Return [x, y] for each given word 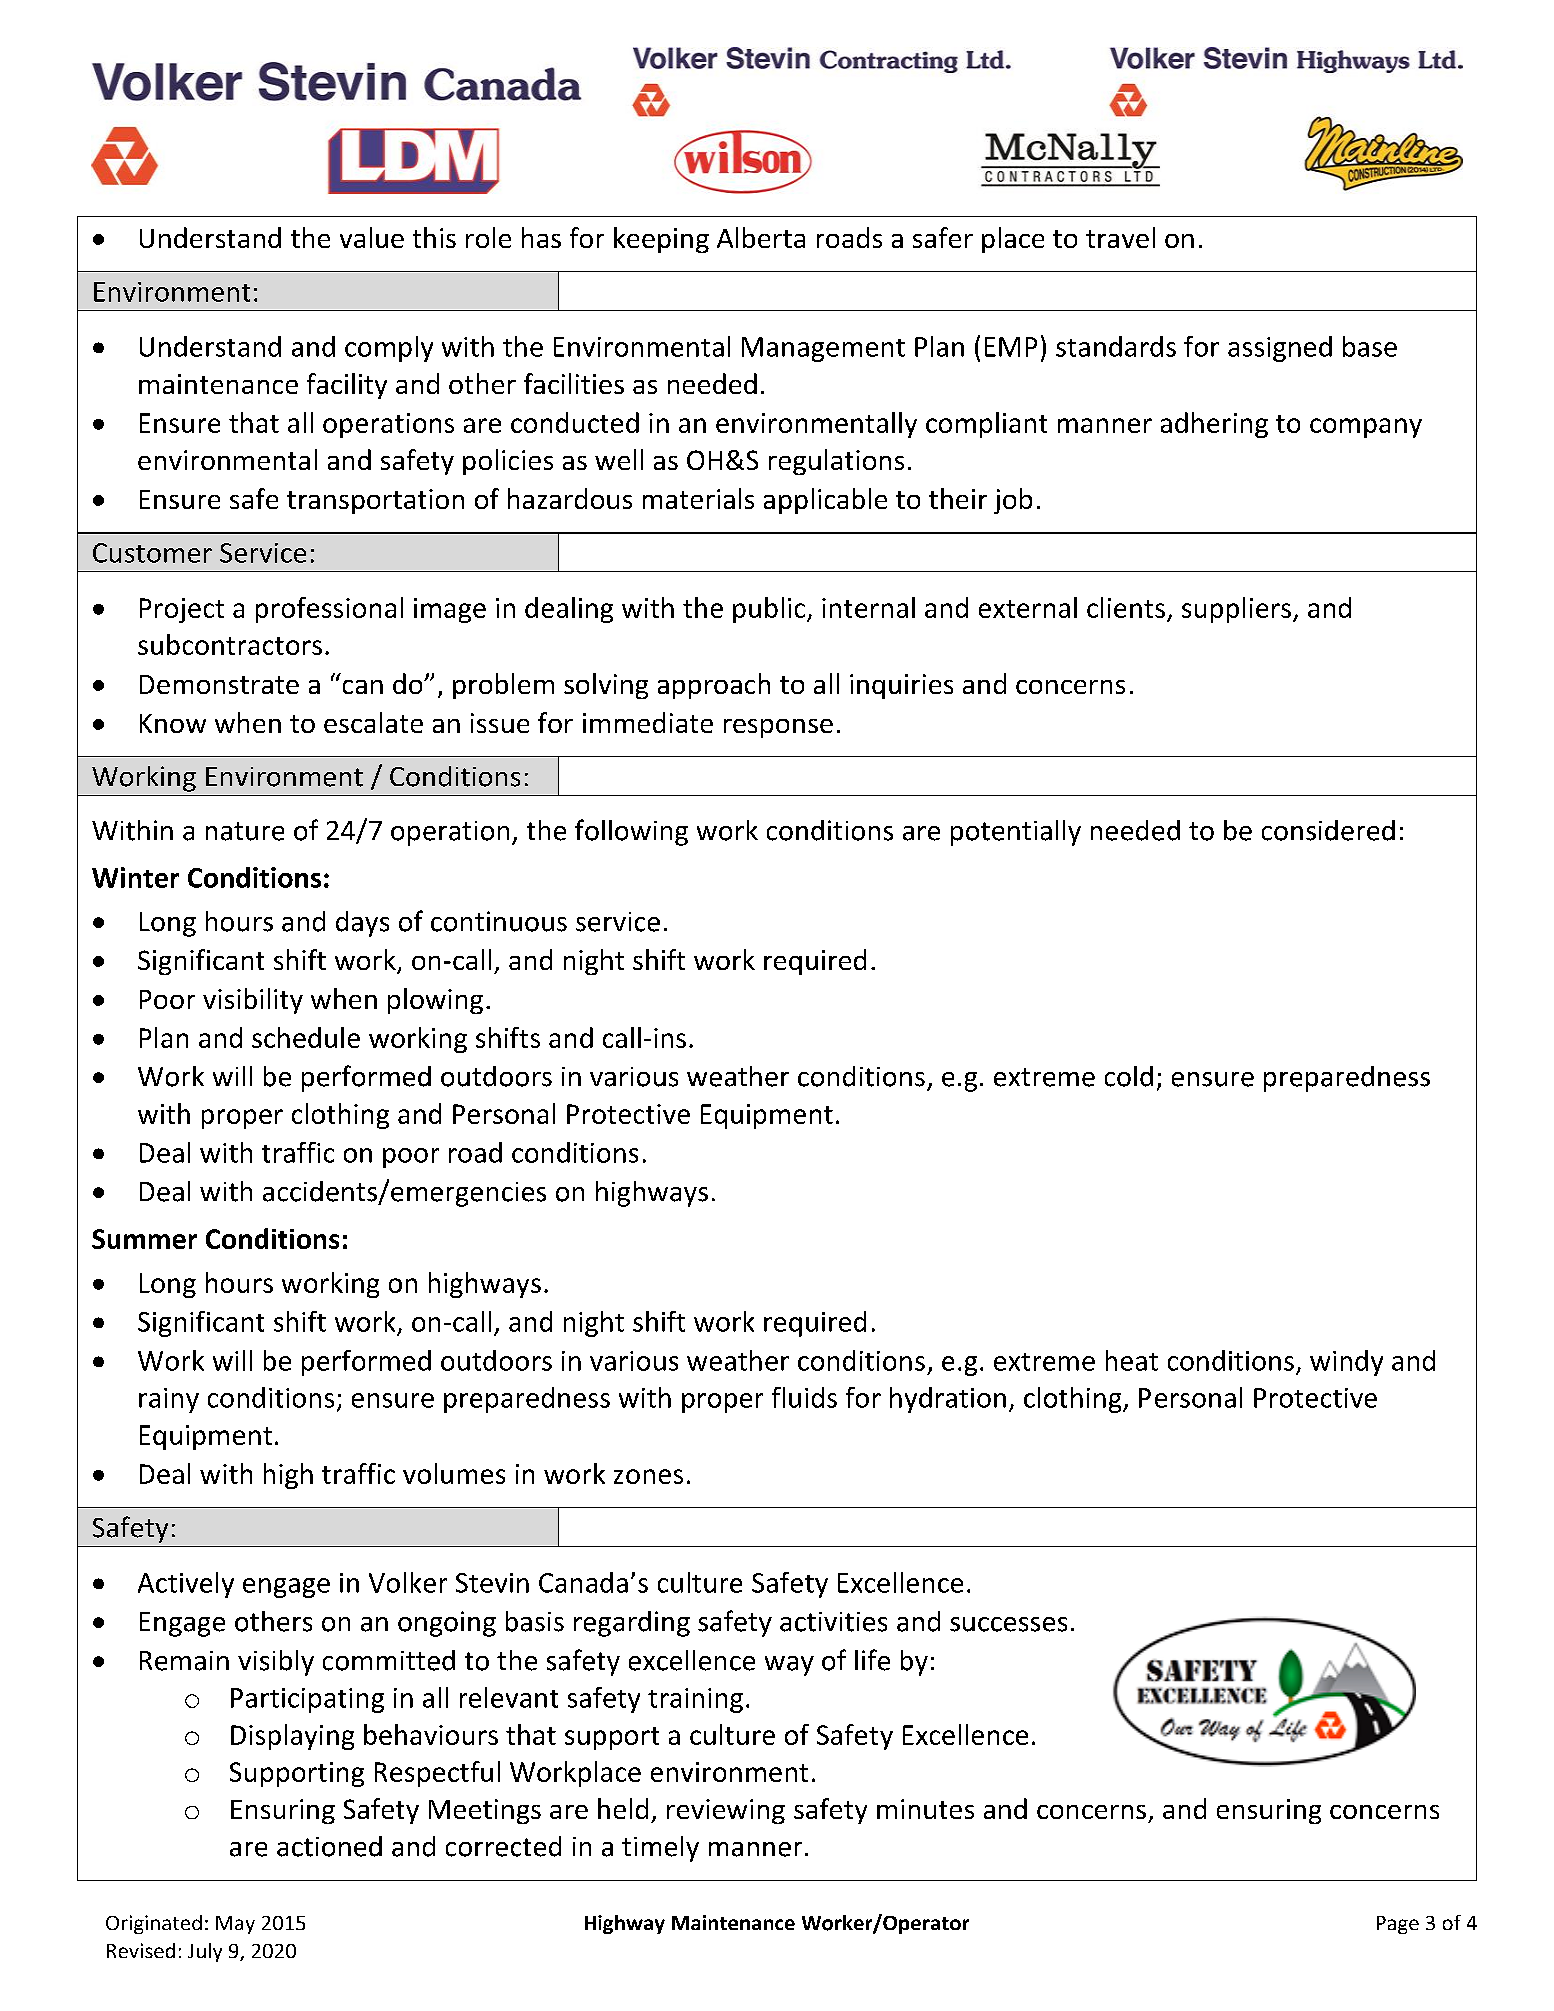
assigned [1280, 349]
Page [1398, 1925]
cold [1129, 1076]
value [372, 237]
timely [660, 1849]
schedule [306, 1037]
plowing [435, 1001]
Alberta [761, 237]
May [235, 1925]
